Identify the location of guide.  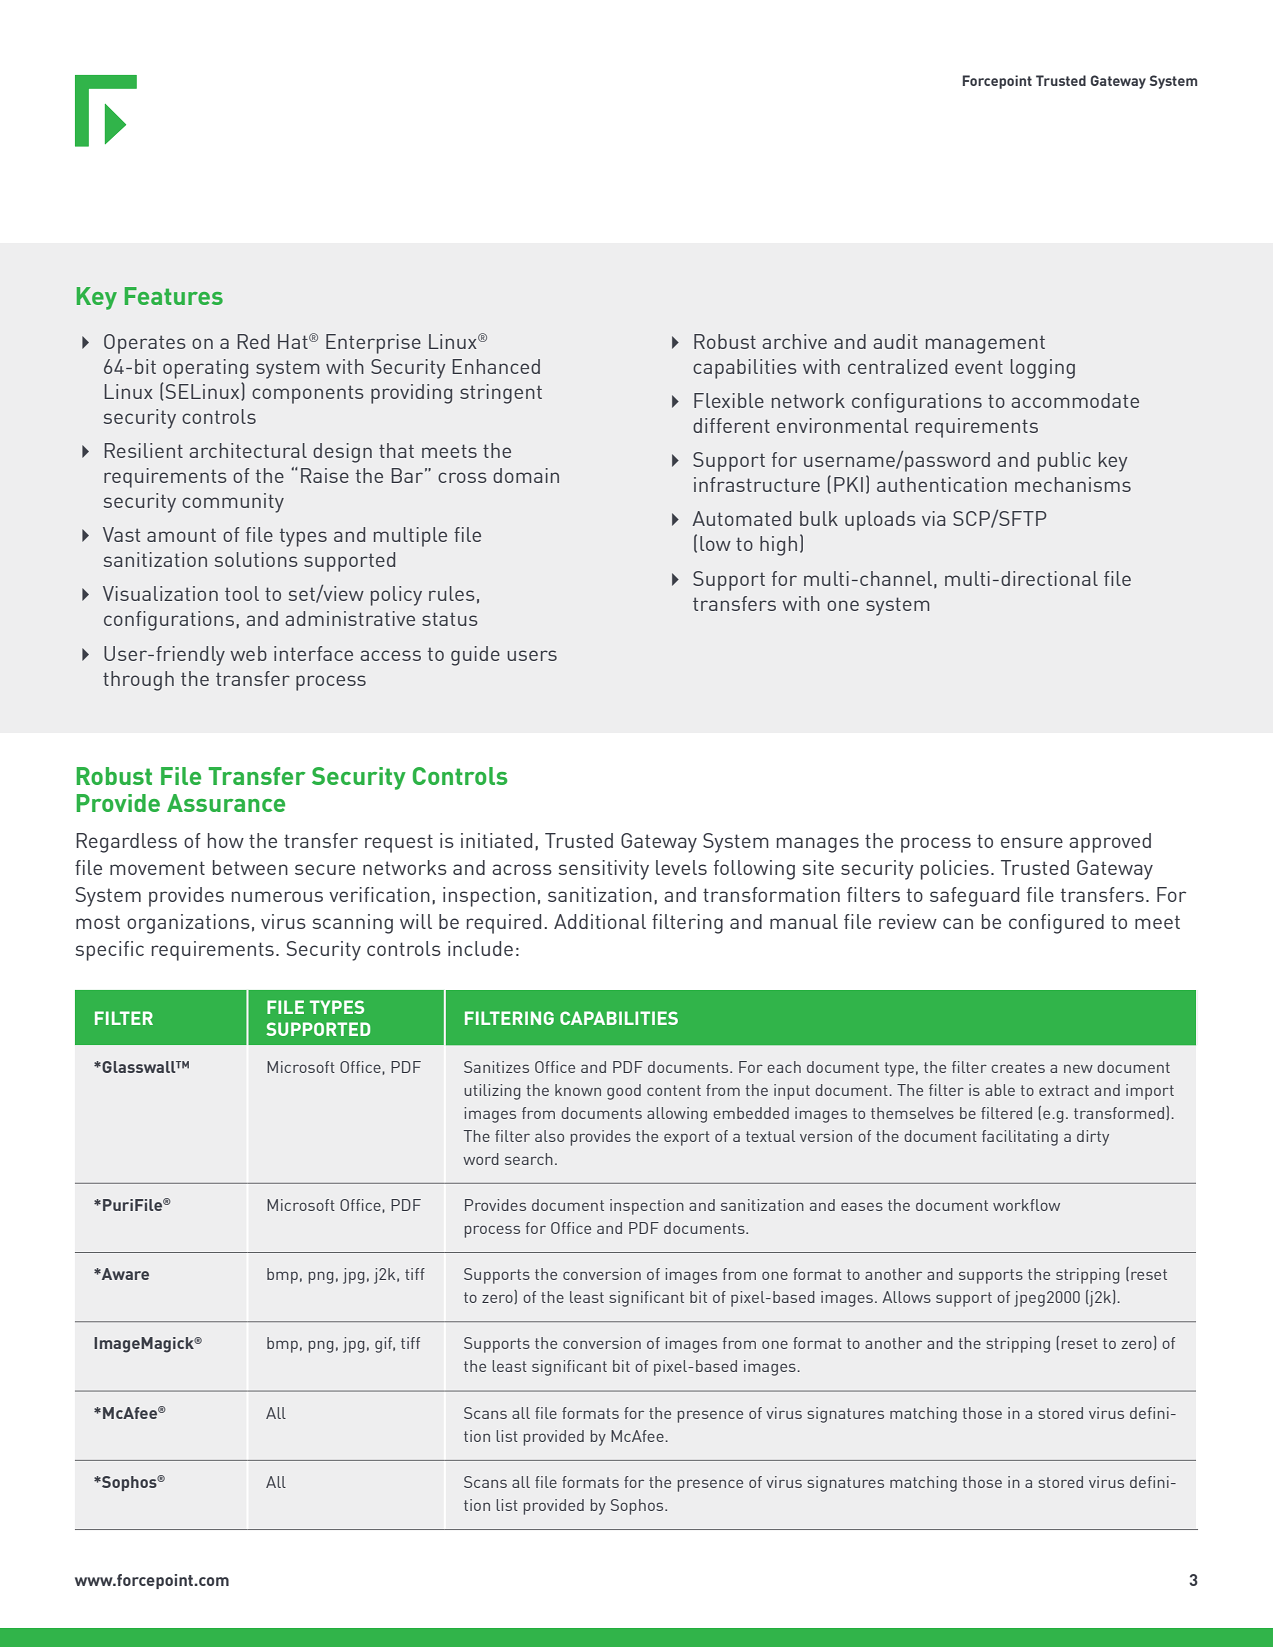
(475, 656).
